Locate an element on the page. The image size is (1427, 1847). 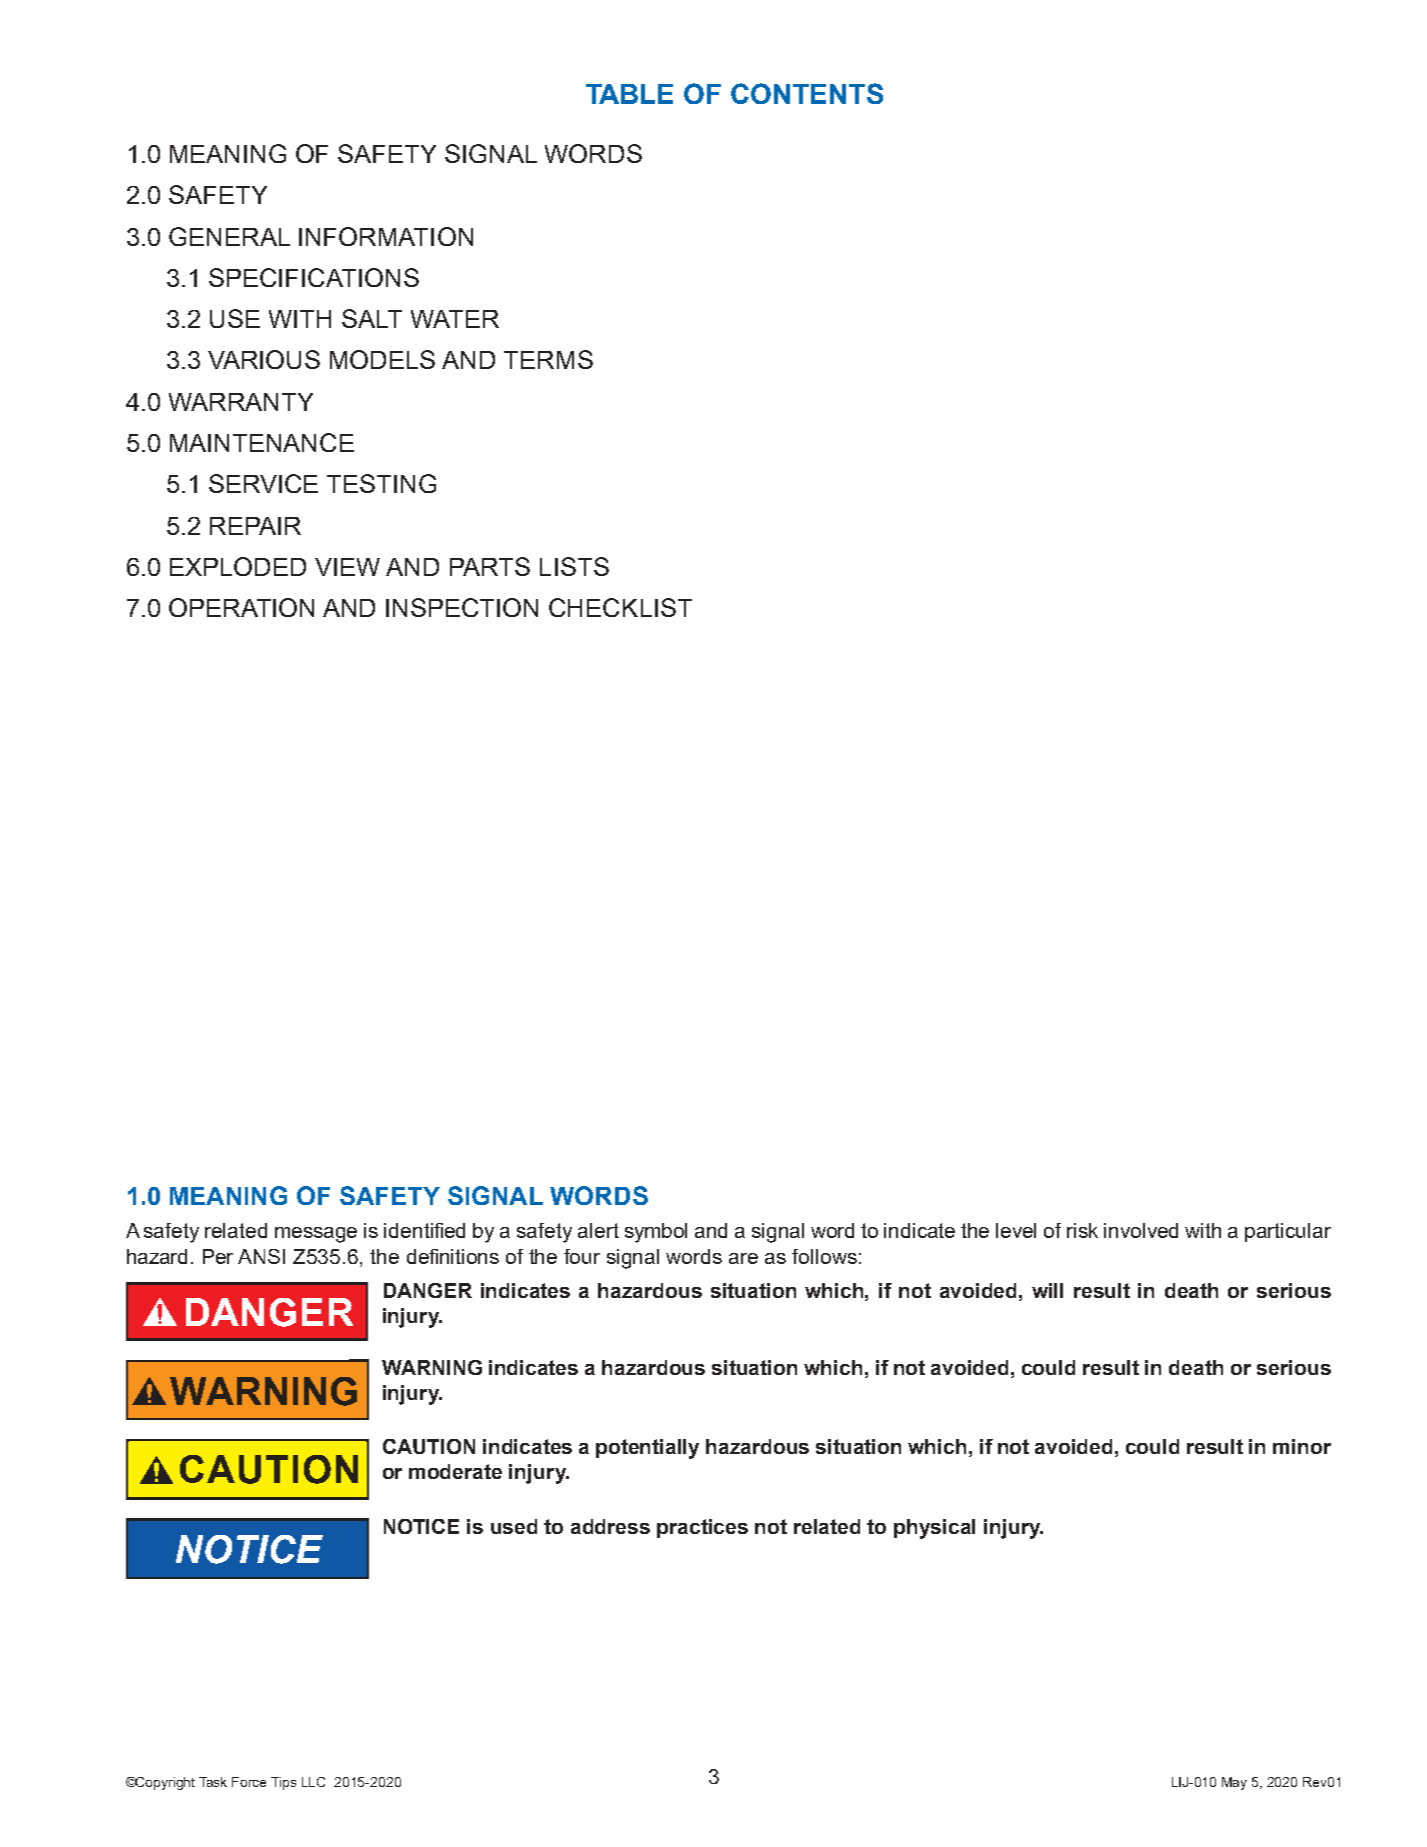
LISTS is located at coordinates (574, 566).
